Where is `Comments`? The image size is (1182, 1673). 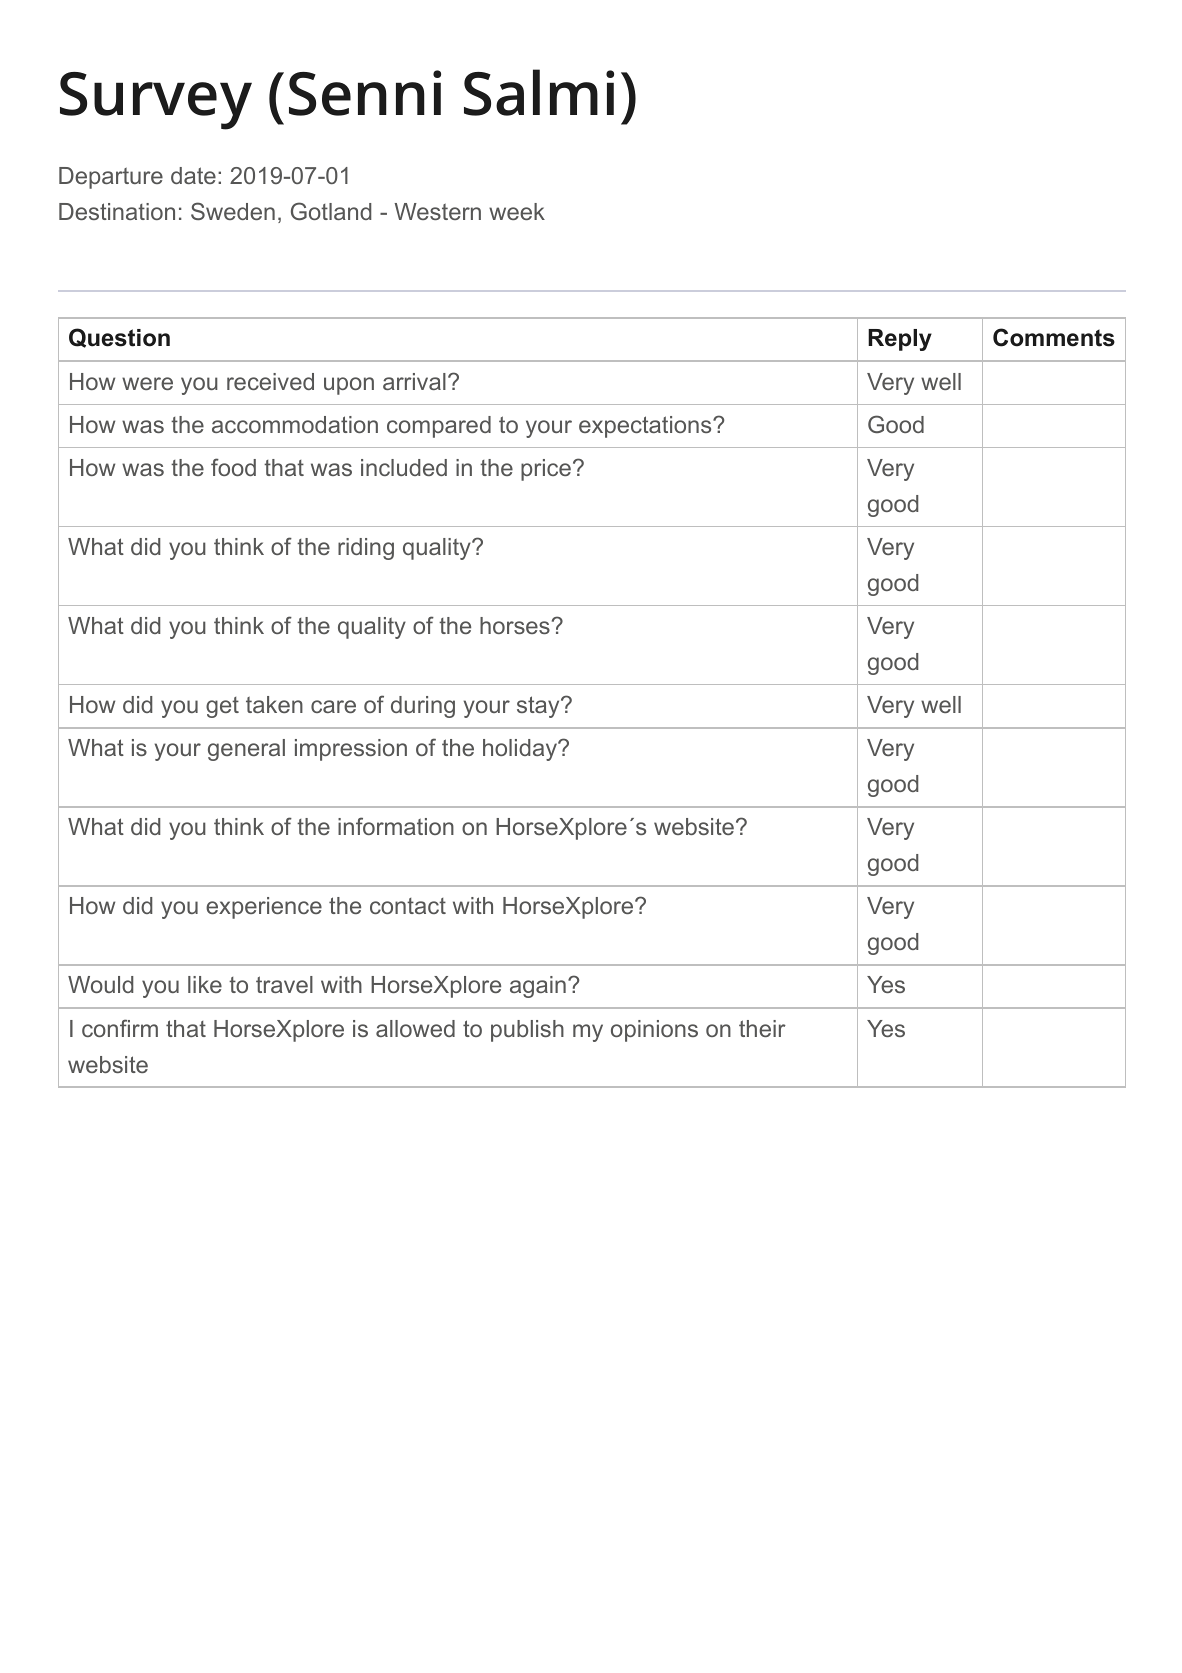 Comments is located at coordinates (1054, 337).
